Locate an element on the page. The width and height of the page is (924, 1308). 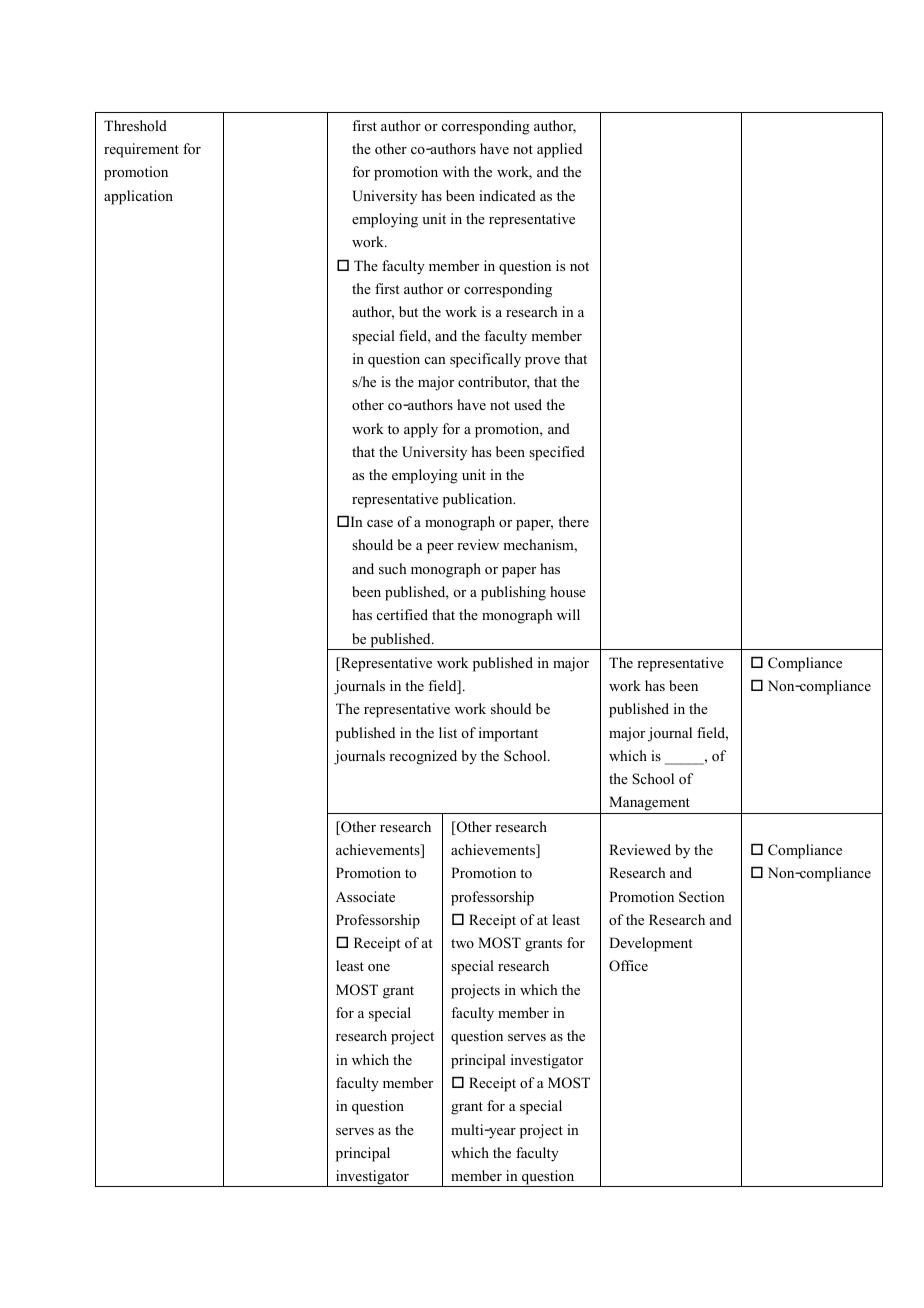
two is located at coordinates (462, 943).
